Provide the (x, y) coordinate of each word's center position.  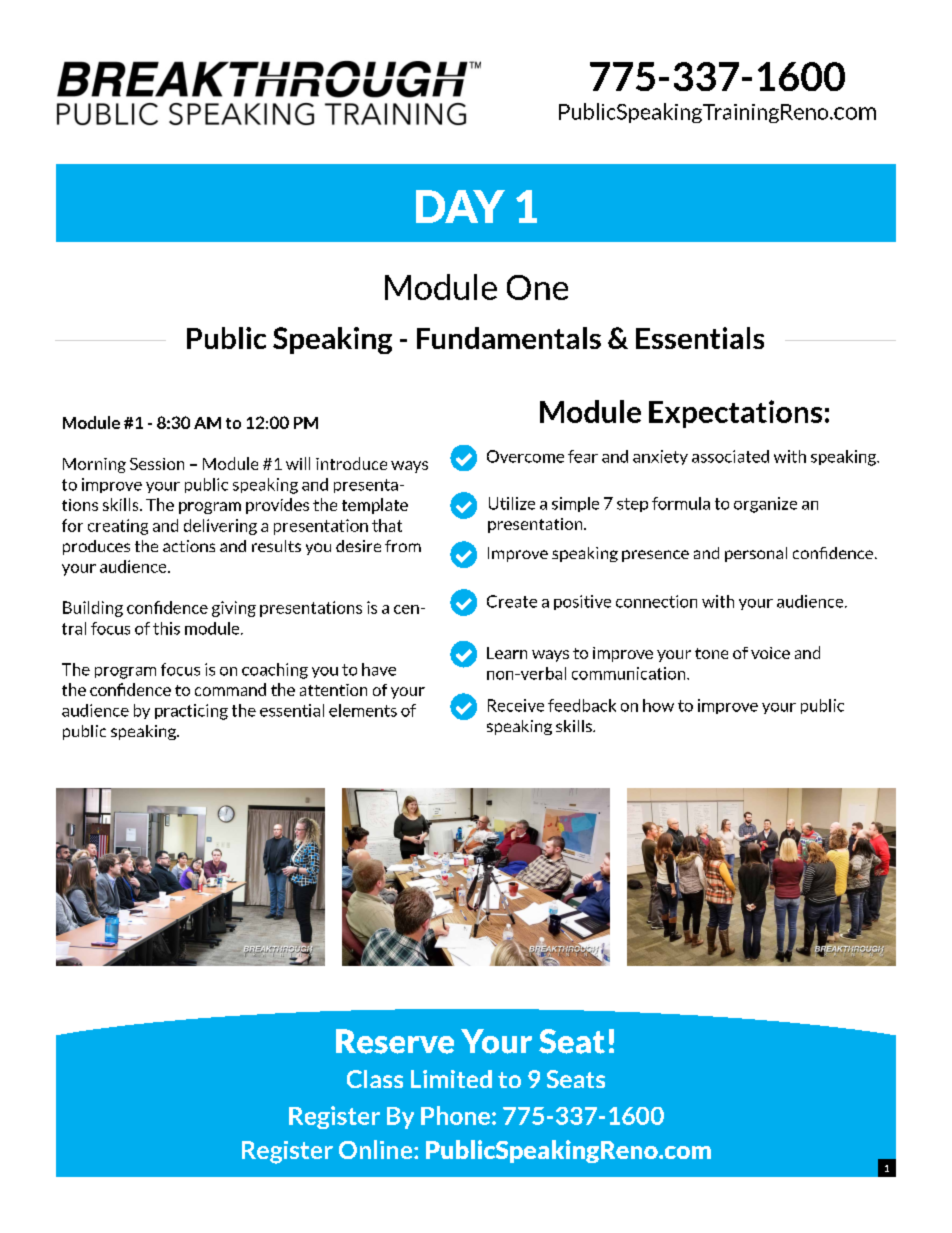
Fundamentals (509, 338)
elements (363, 710)
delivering (220, 527)
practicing (191, 712)
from (403, 546)
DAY (460, 206)
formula (681, 503)
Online (377, 1149)
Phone (455, 1115)
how (658, 705)
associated (730, 456)
